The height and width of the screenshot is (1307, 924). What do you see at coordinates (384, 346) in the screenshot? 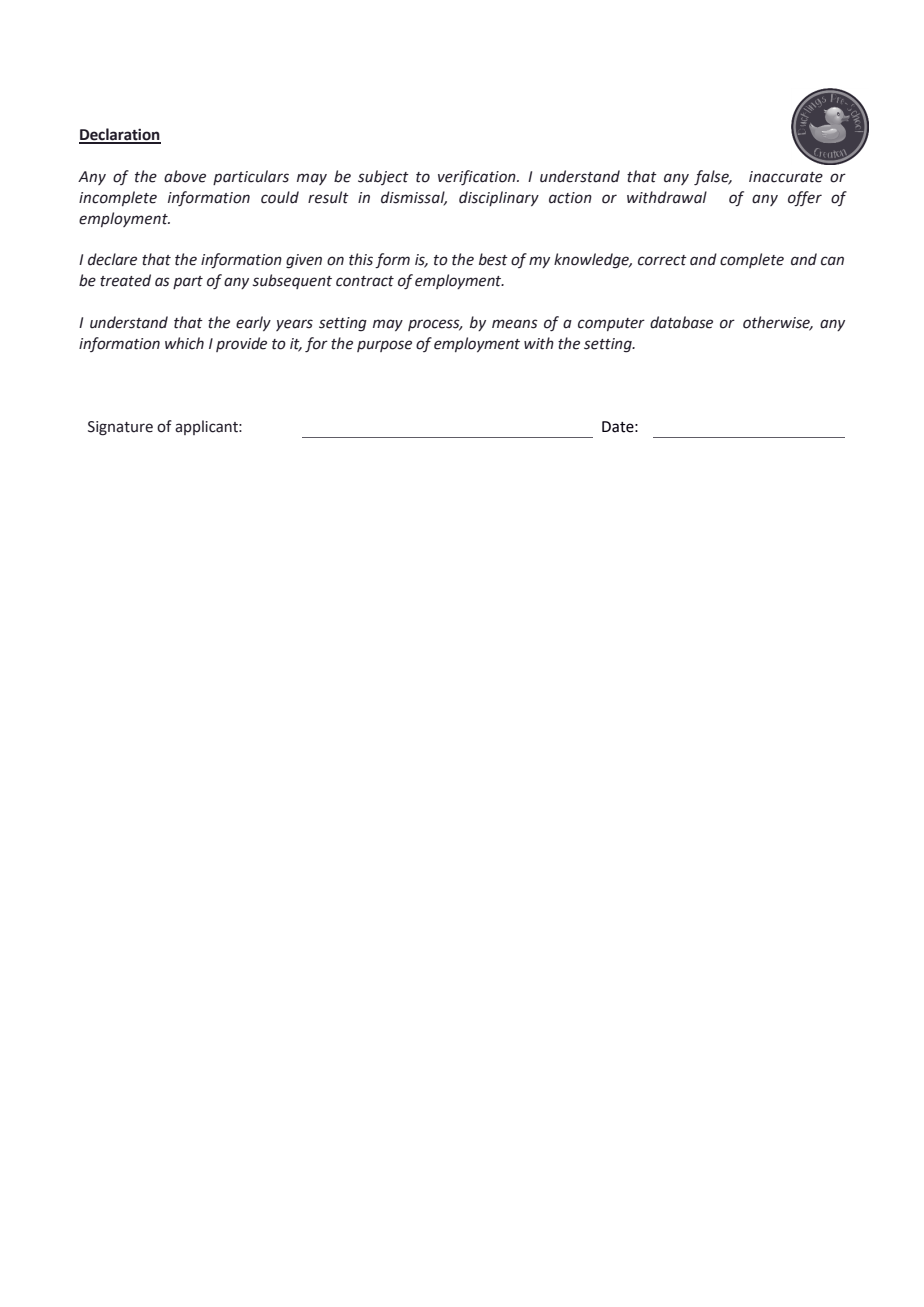
I see `purpose` at bounding box center [384, 346].
